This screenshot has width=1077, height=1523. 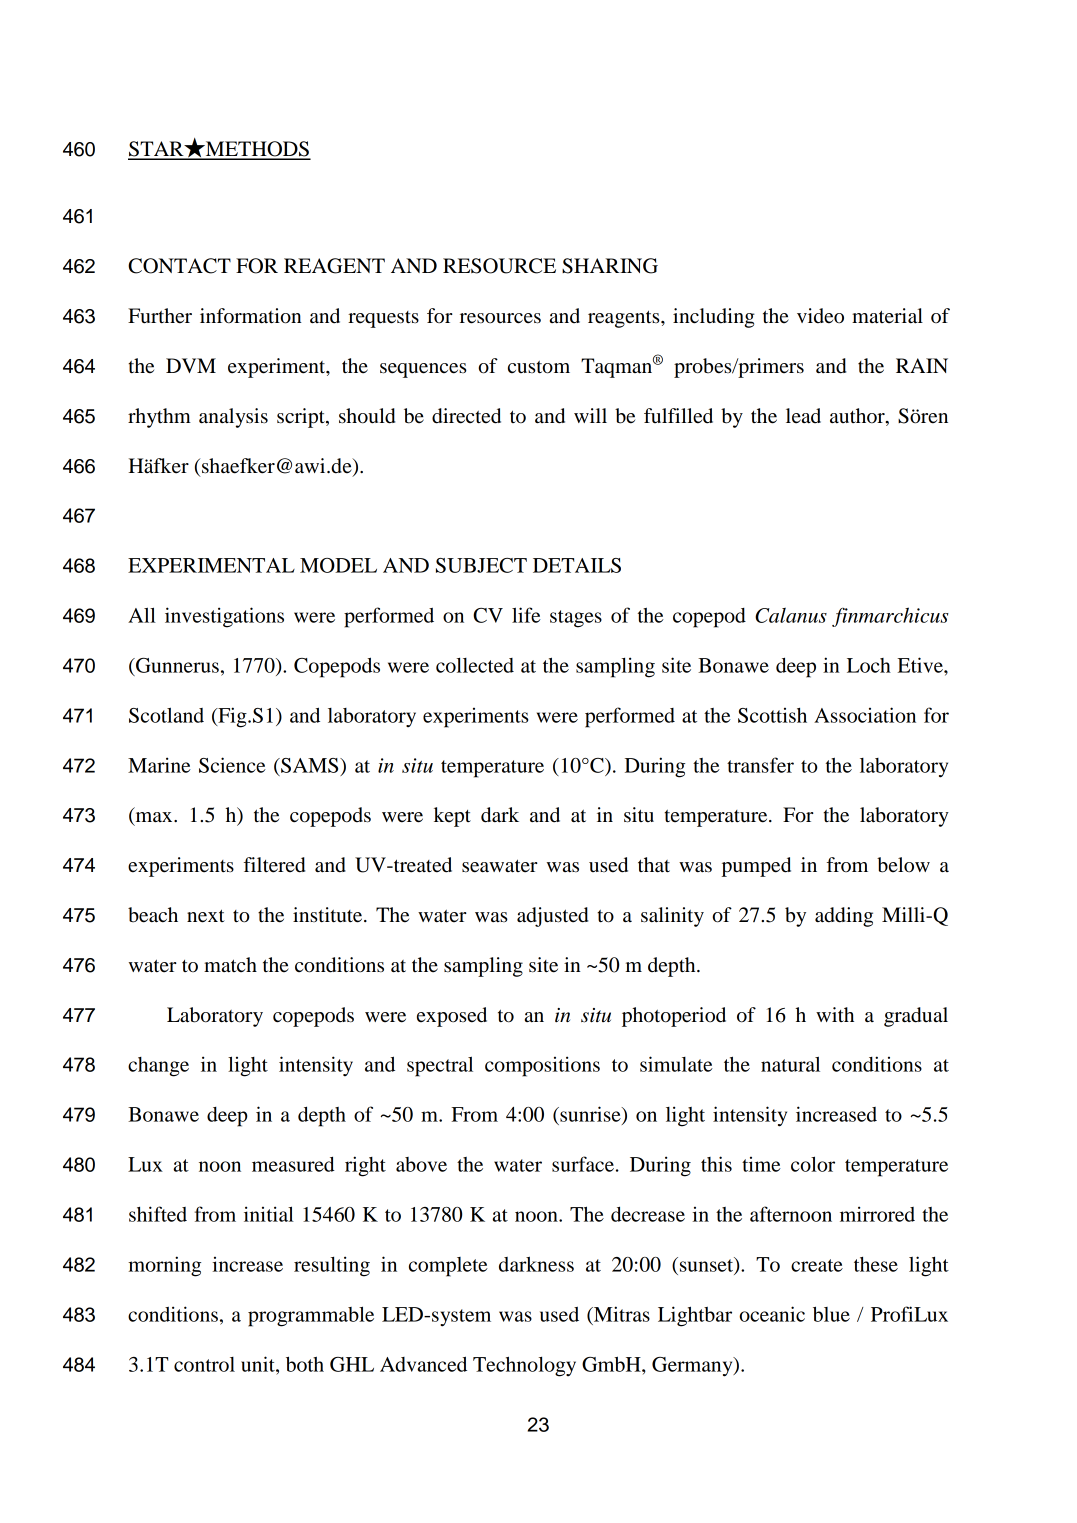 What do you see at coordinates (230, 965) in the screenshot?
I see `match` at bounding box center [230, 965].
